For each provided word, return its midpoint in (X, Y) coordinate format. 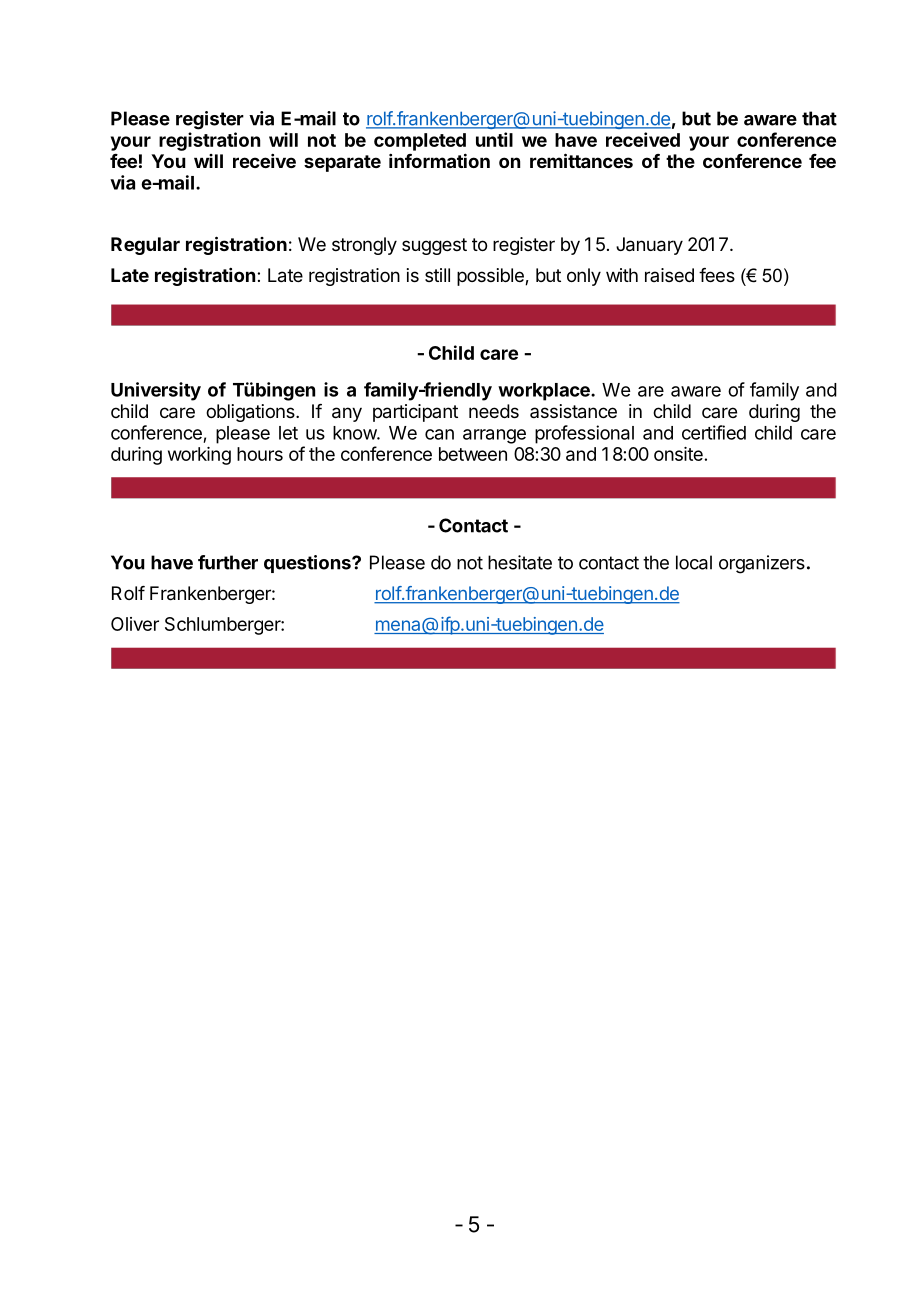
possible (491, 277)
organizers (762, 564)
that (819, 118)
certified (714, 432)
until (494, 139)
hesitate (520, 562)
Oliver (135, 624)
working (199, 456)
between (473, 454)
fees (717, 275)
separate (342, 163)
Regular (145, 246)
